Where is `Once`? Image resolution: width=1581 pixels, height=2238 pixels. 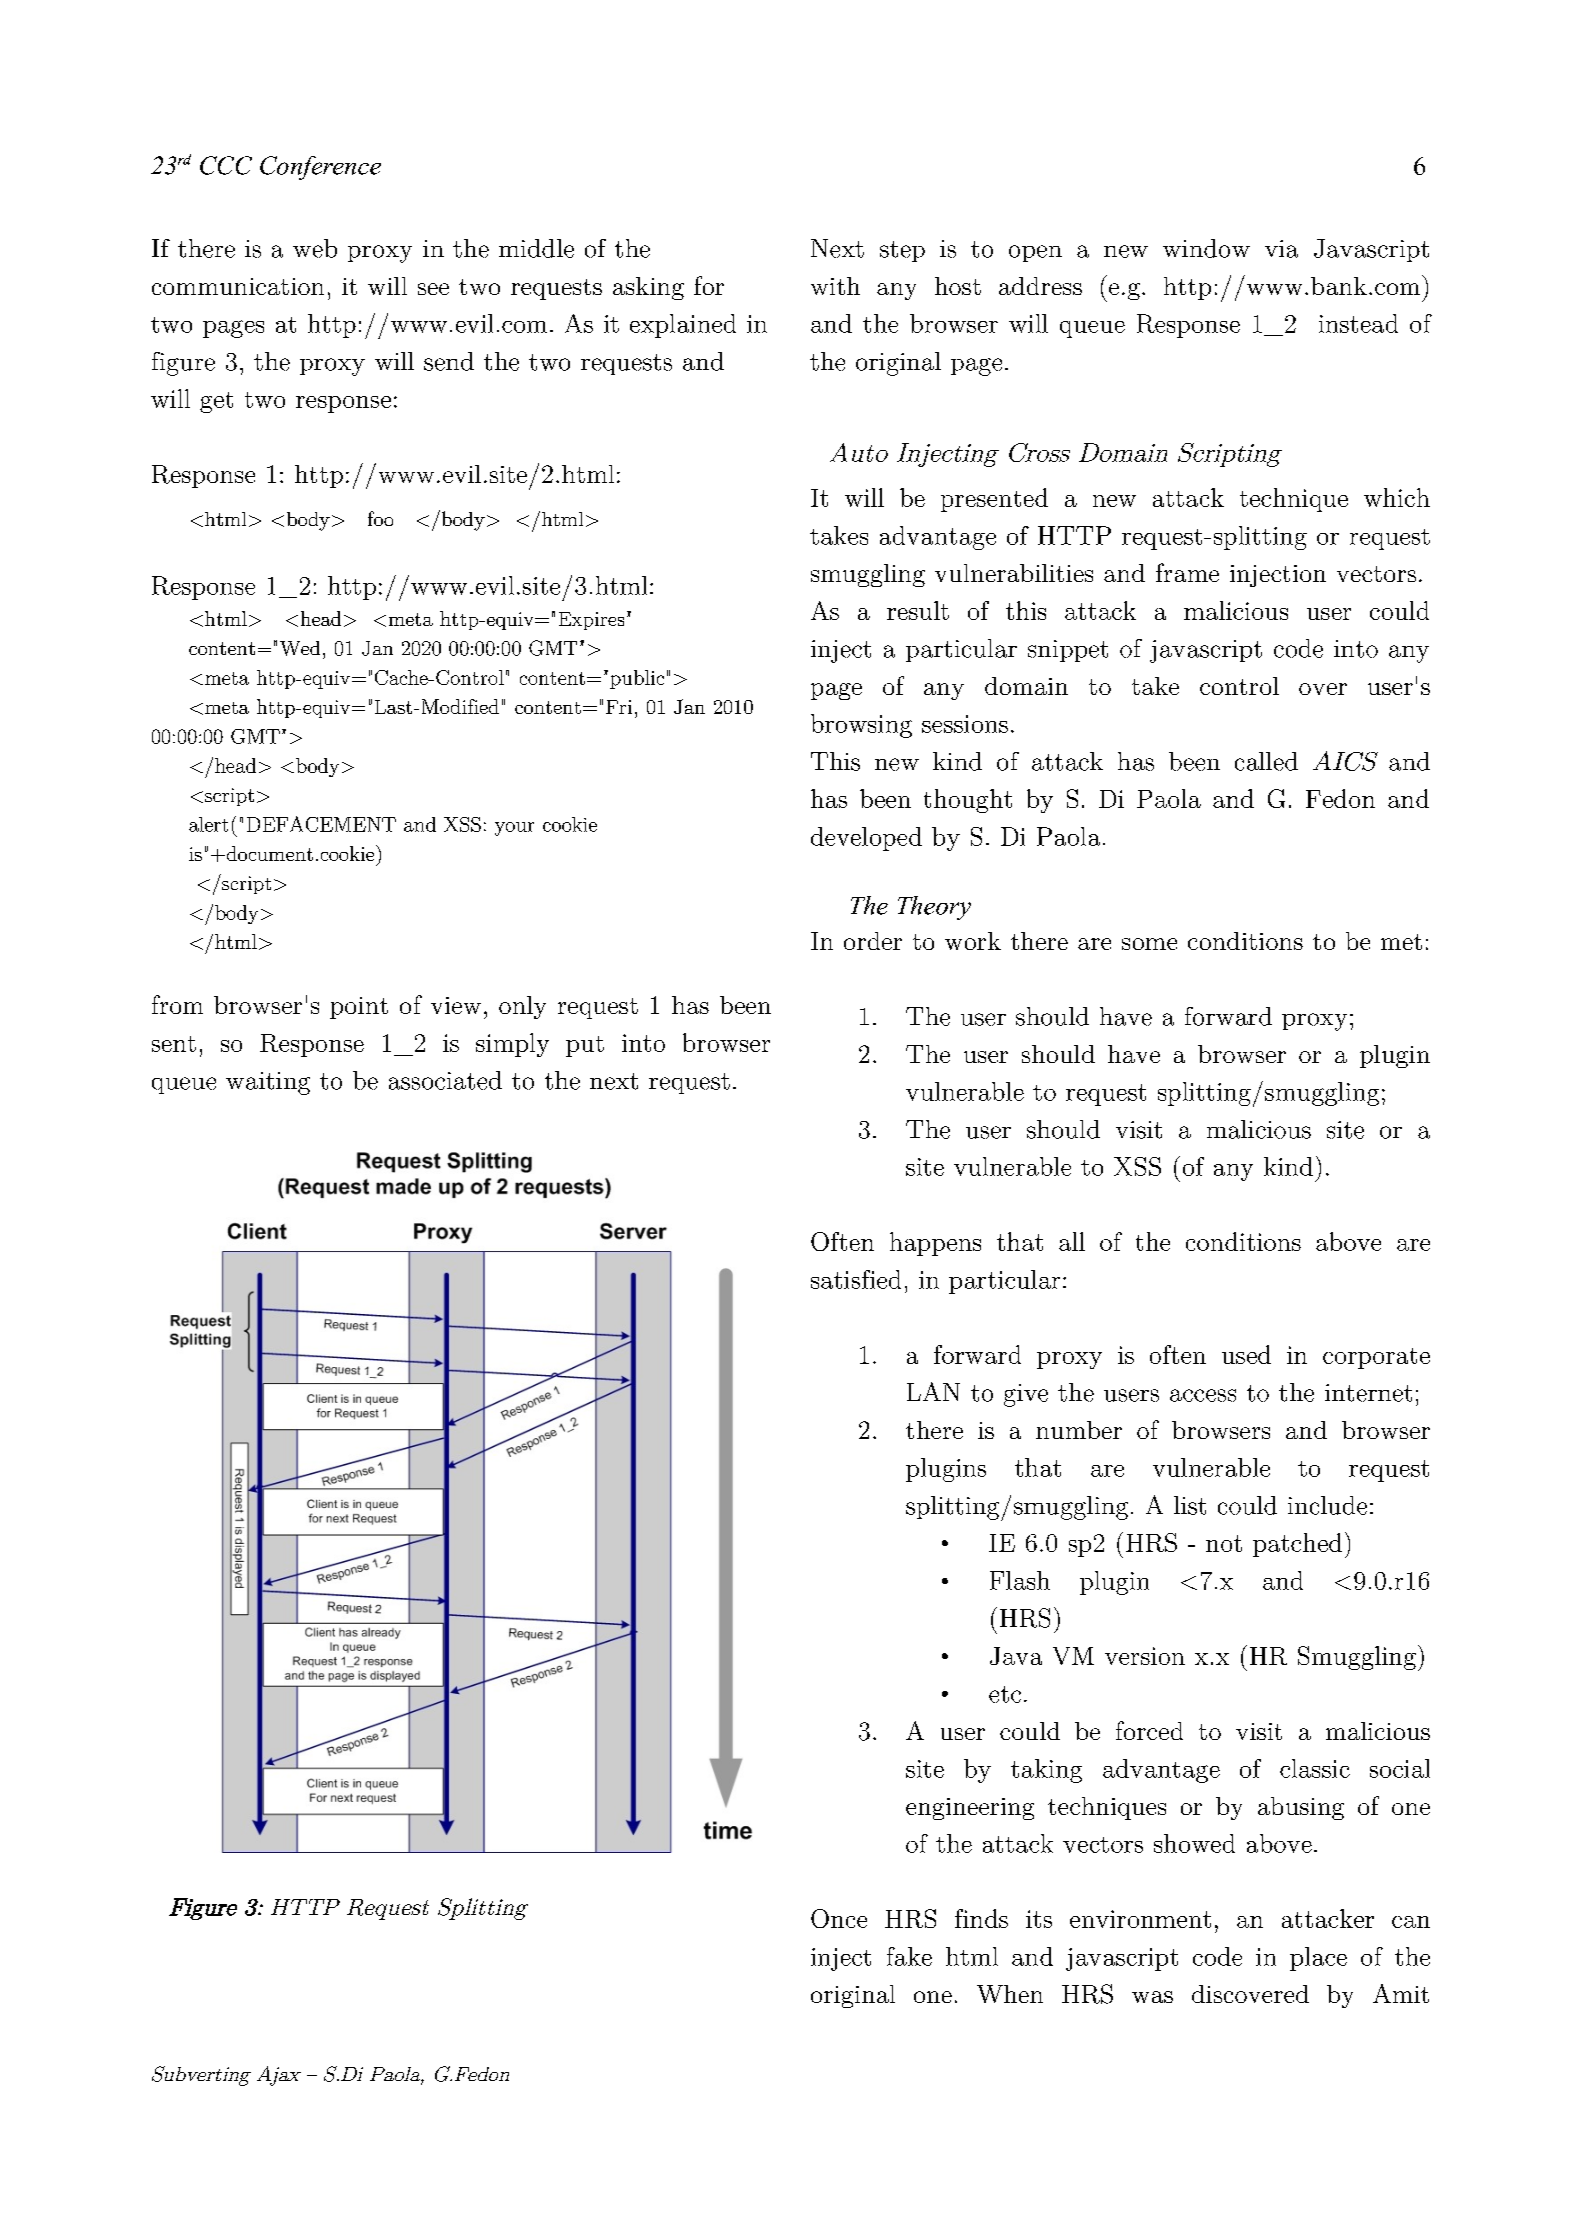
Once is located at coordinates (839, 1918).
